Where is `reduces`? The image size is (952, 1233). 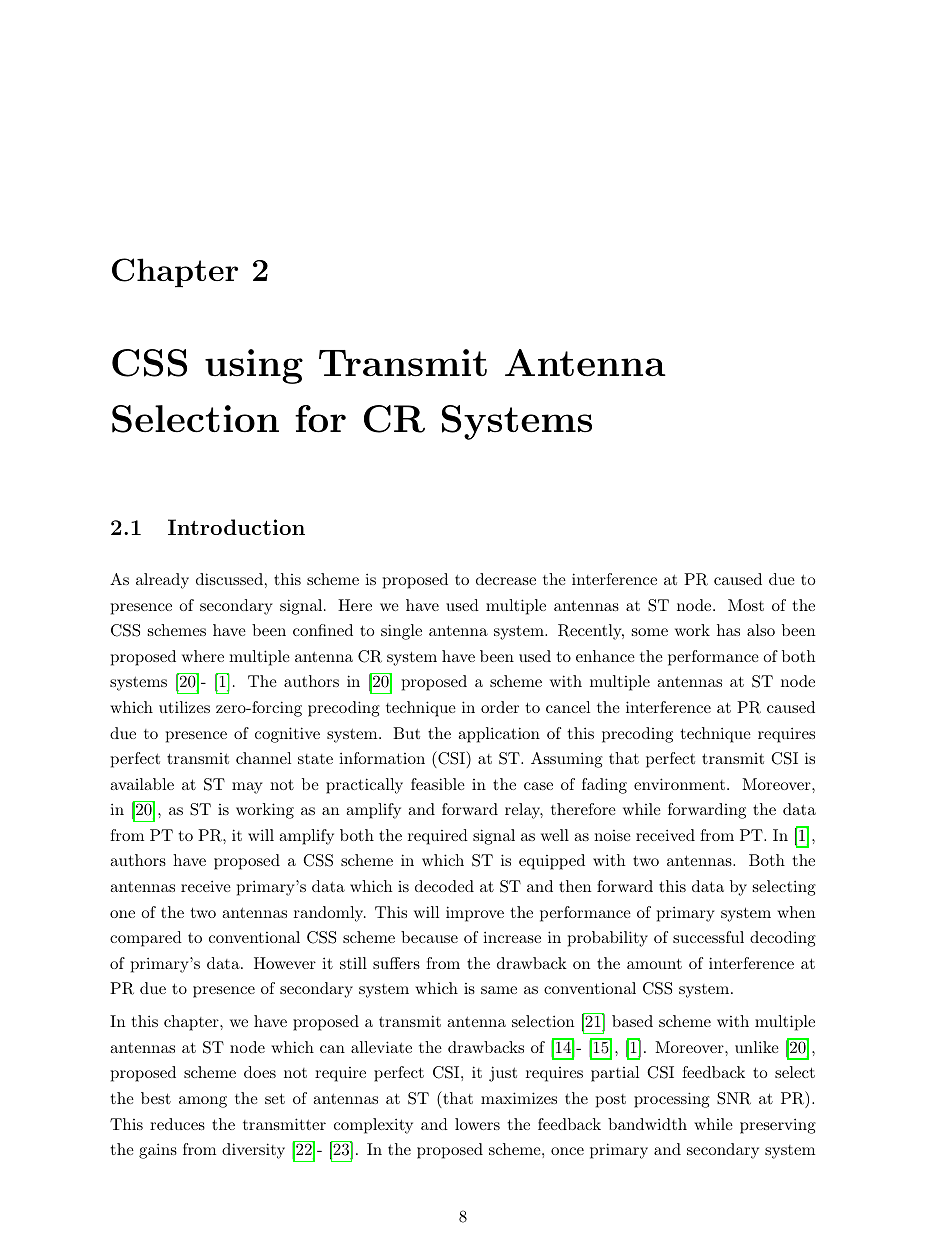
reduces is located at coordinates (177, 1124).
